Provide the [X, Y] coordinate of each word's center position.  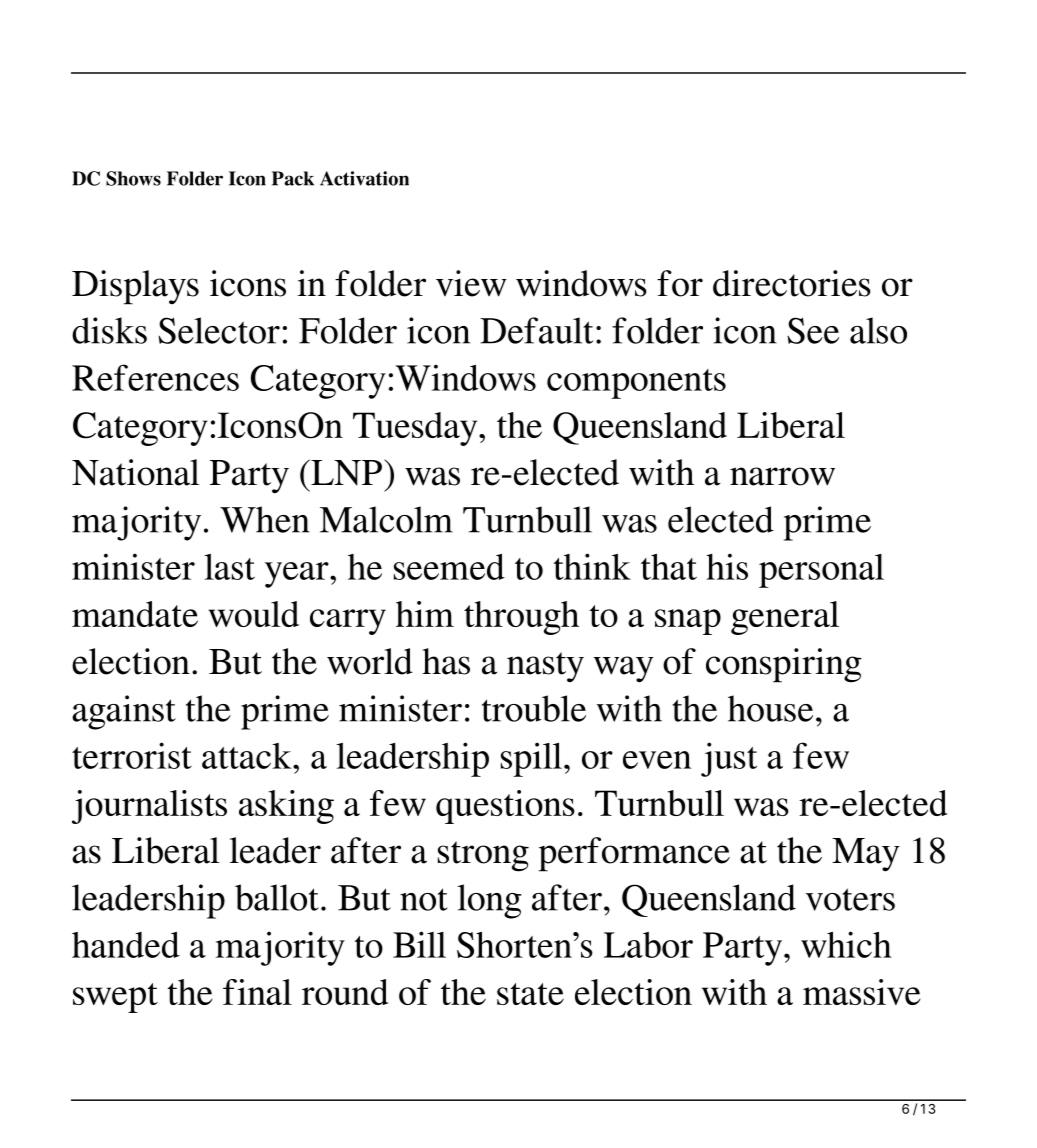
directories [792, 283]
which [846, 944]
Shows [133, 178]
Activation [364, 178]
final [257, 992]
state [530, 994]
